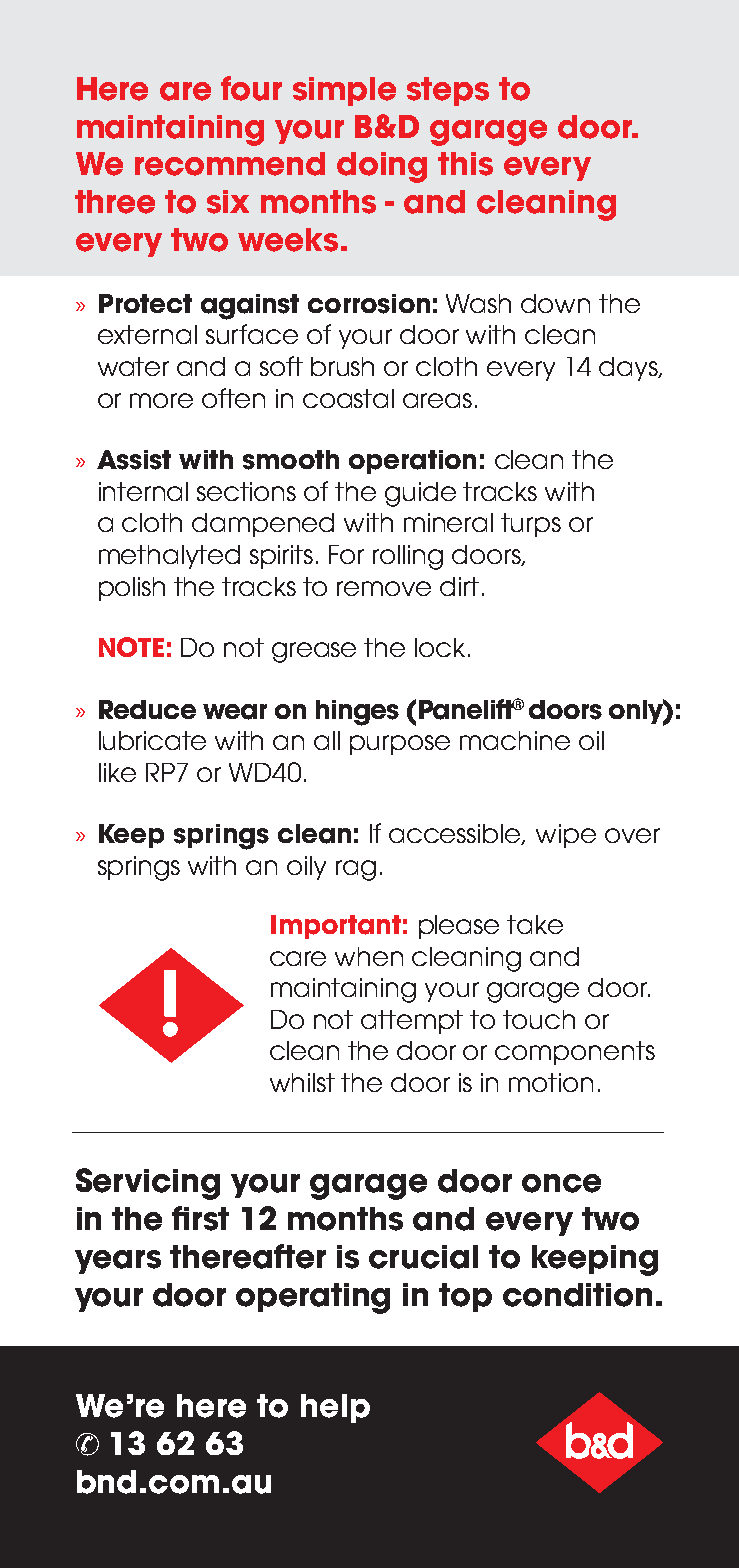 This page has height=1568, width=739. I want to click on this, so click(465, 164).
